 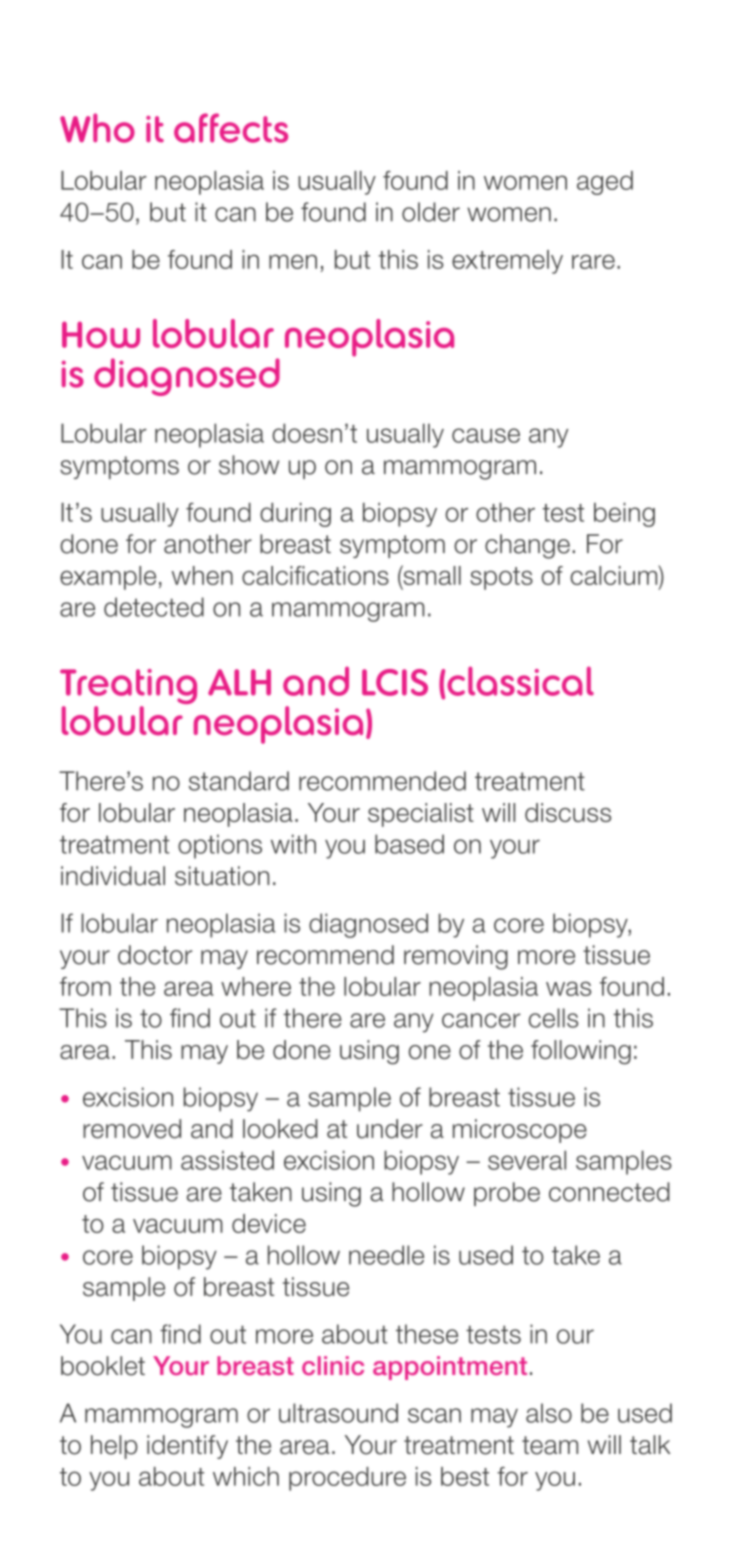 What do you see at coordinates (295, 515) in the screenshot?
I see `during` at bounding box center [295, 515].
